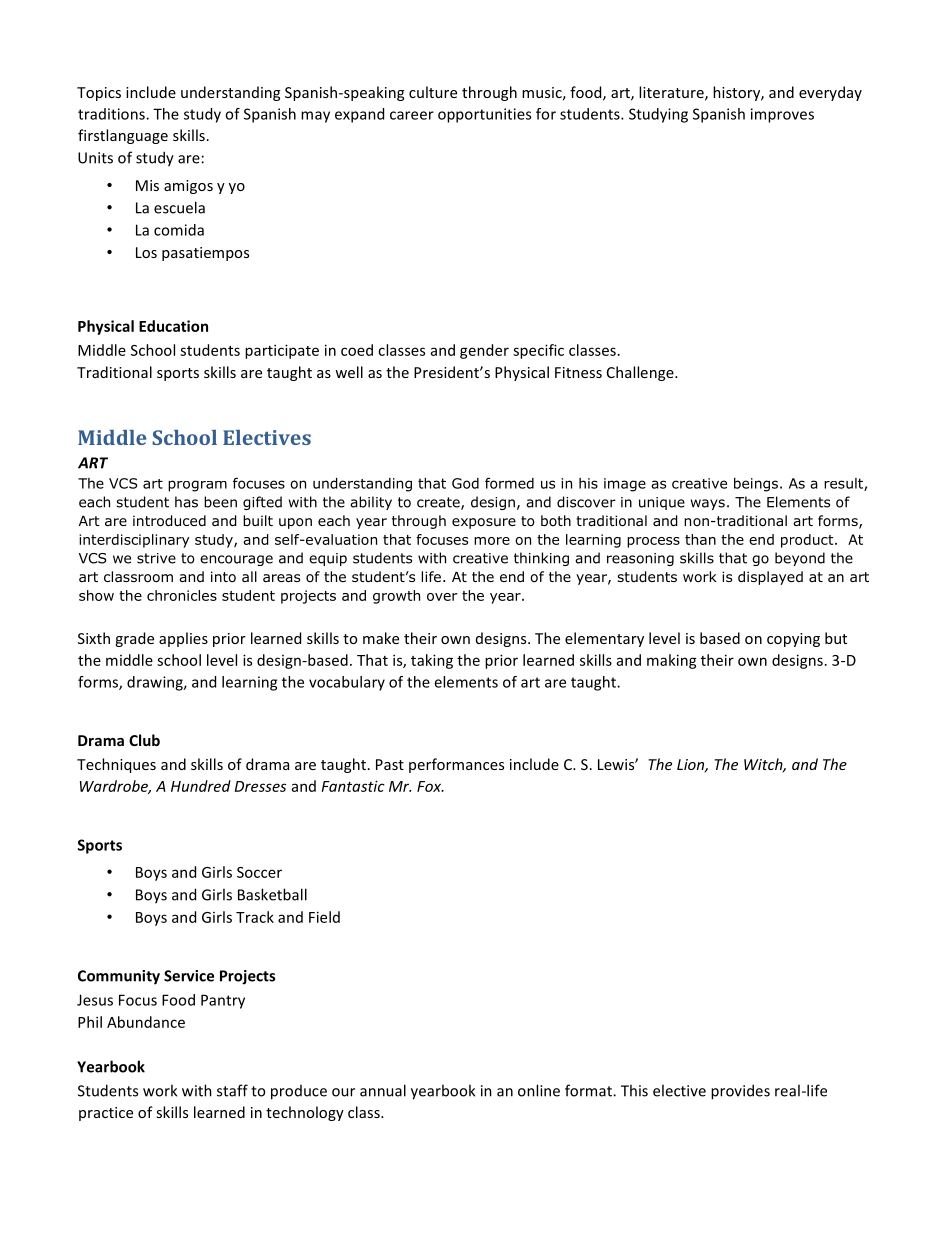 This screenshot has width=952, height=1233. Describe the element at coordinates (430, 786) in the screenshot. I see `Fox` at that location.
